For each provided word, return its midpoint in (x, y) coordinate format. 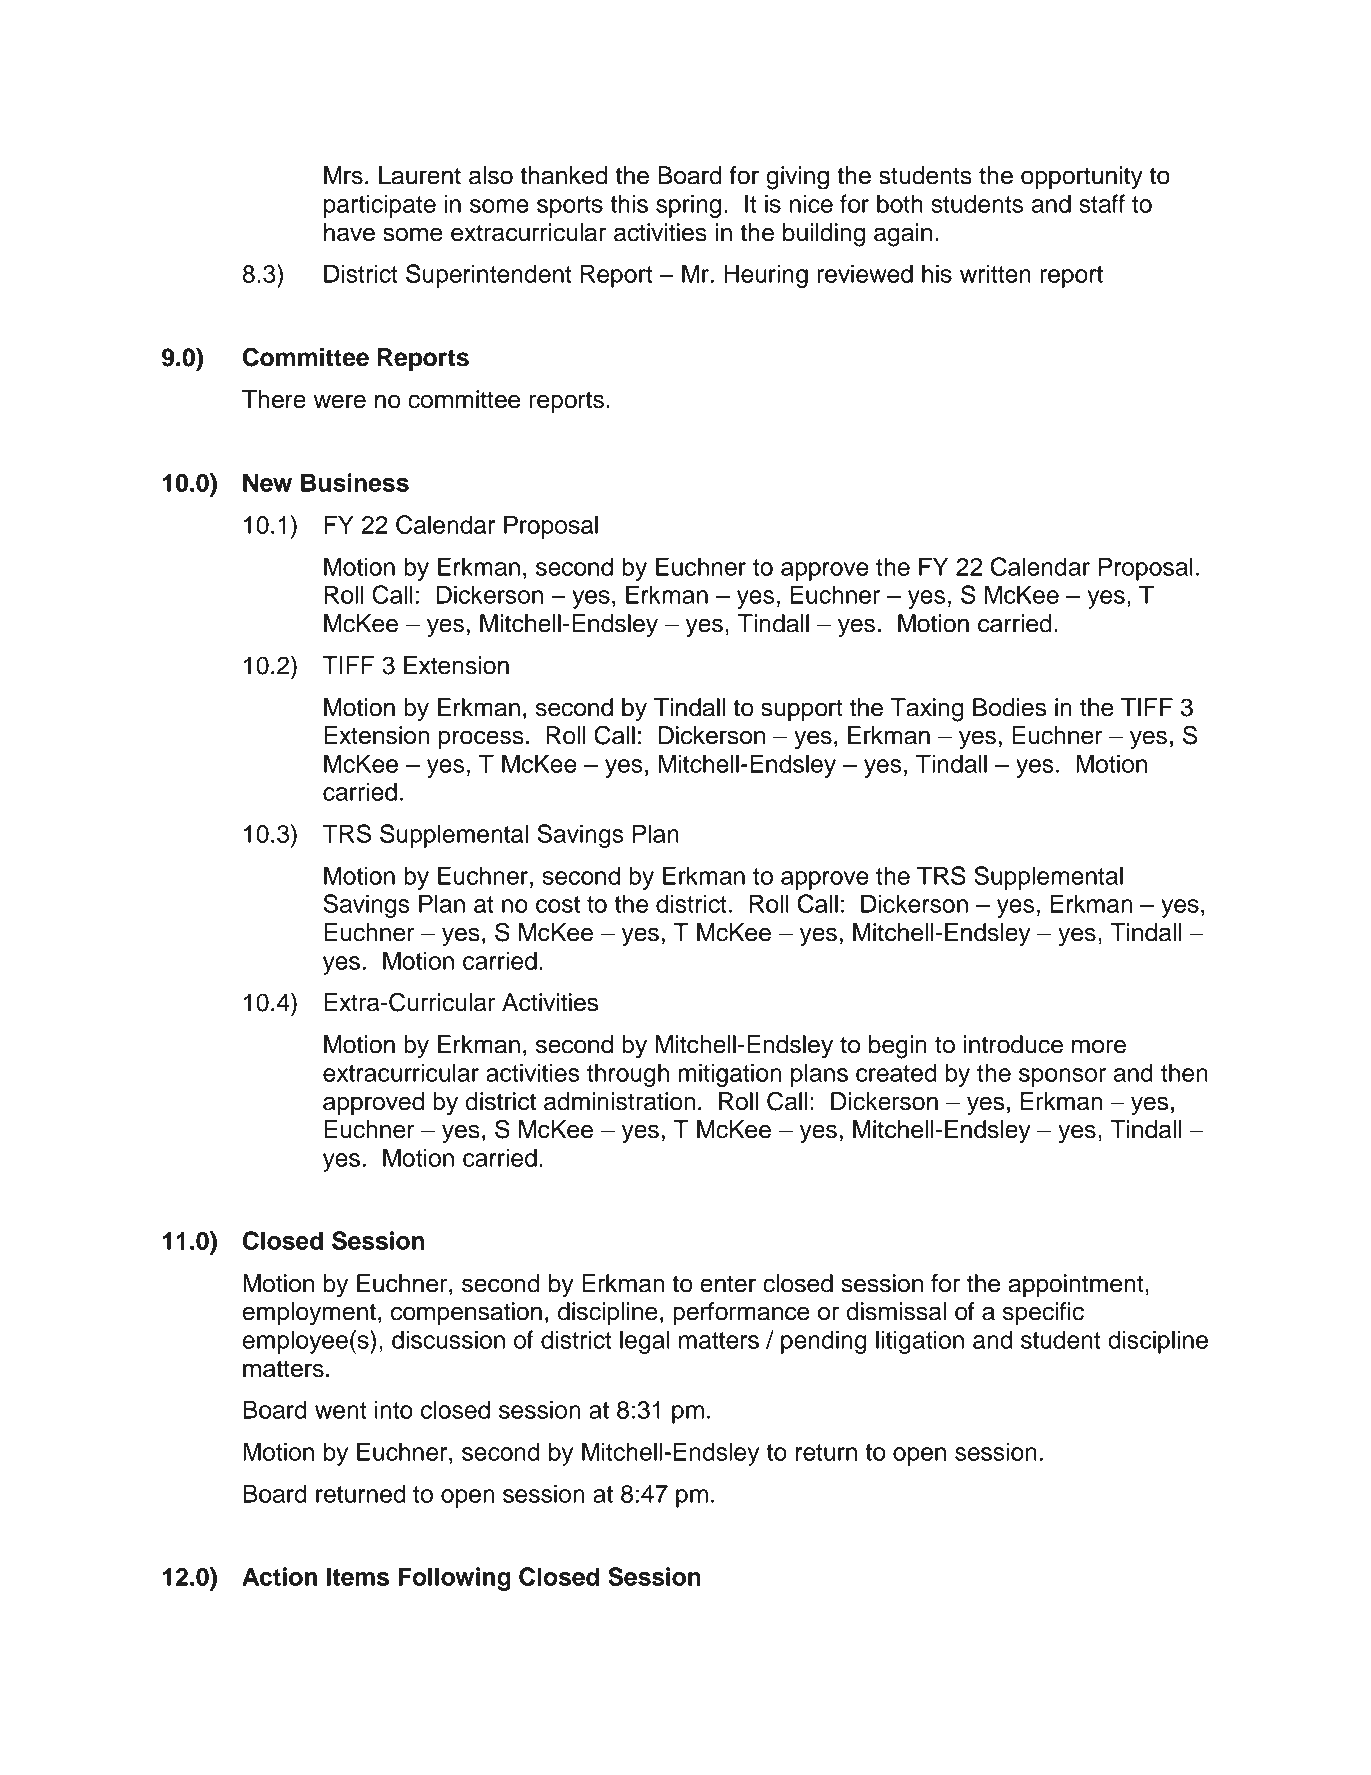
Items (358, 1576)
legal (645, 1342)
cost (558, 904)
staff (1102, 203)
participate (380, 206)
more (1099, 1046)
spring (688, 206)
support (802, 710)
